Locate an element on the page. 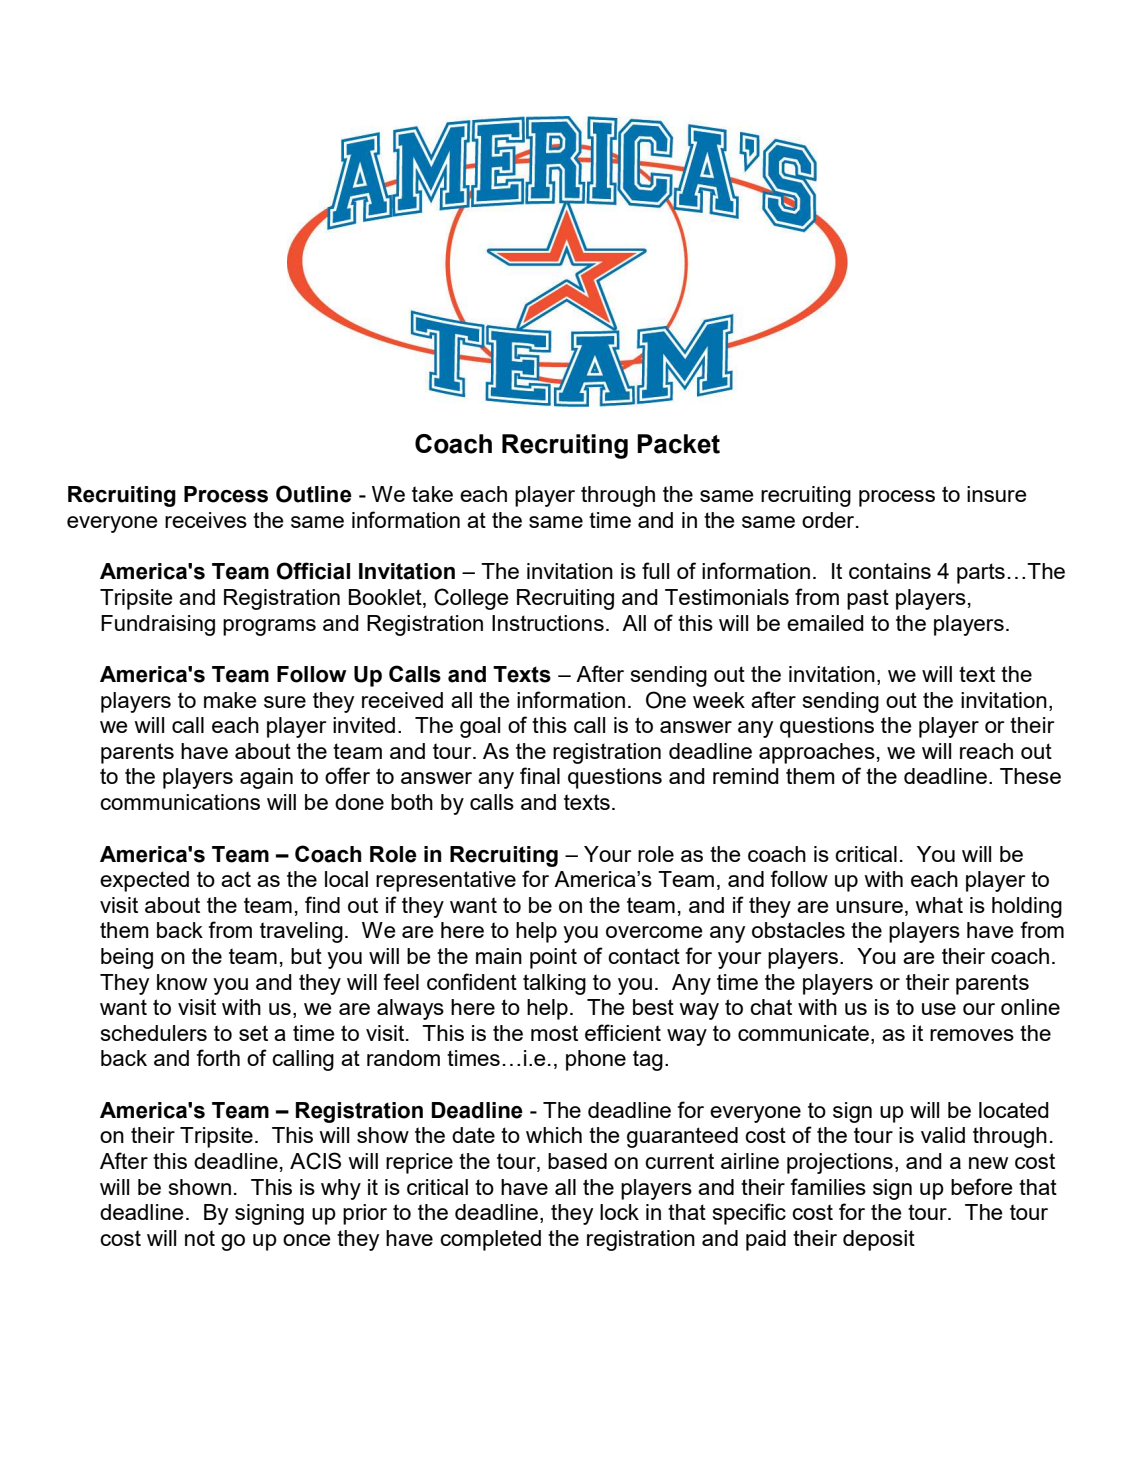  lock is located at coordinates (619, 1212).
